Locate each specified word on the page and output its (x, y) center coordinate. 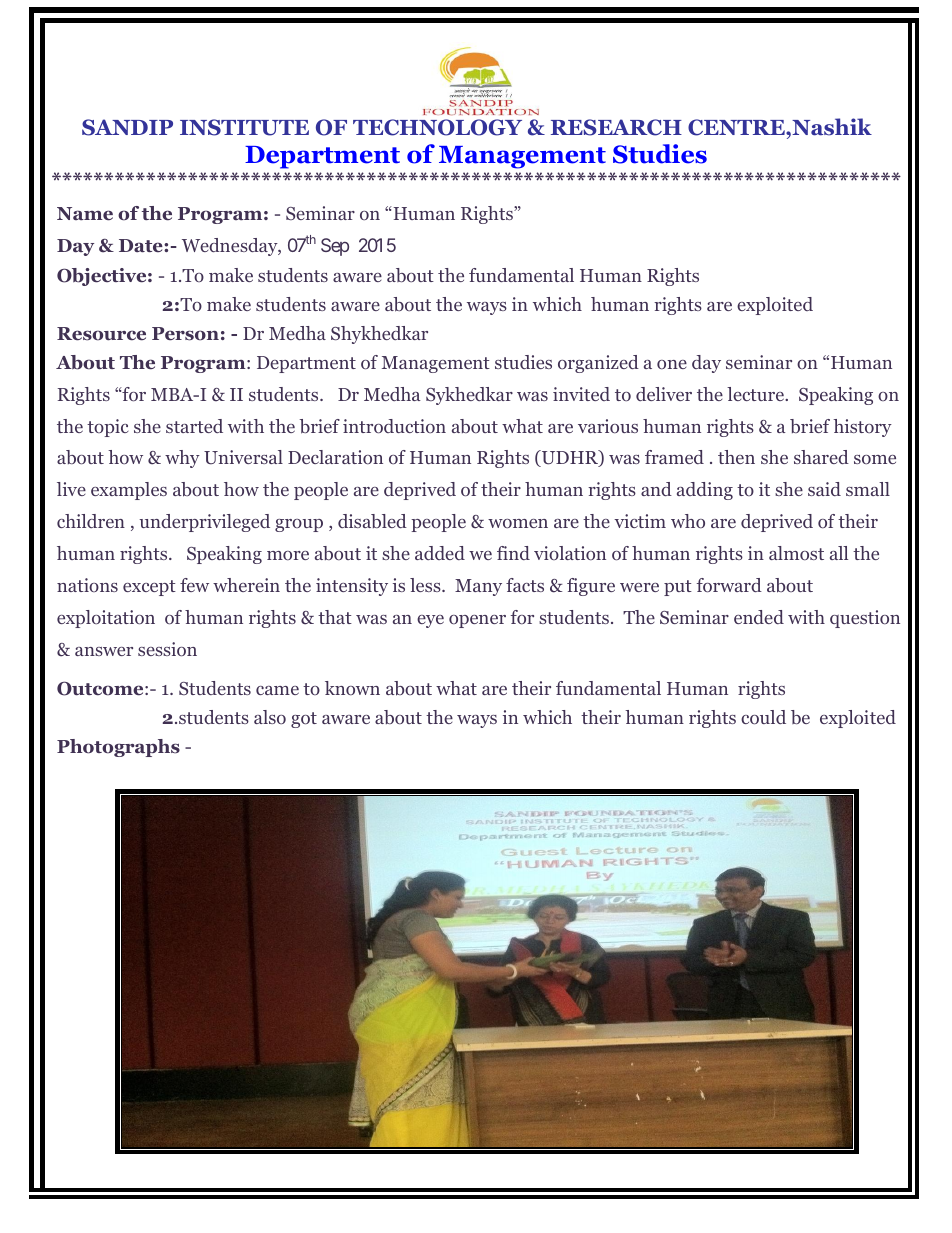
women (518, 523)
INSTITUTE (244, 127)
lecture (756, 394)
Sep (335, 247)
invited (581, 394)
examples (129, 491)
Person (185, 334)
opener (477, 621)
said (824, 489)
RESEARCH (616, 127)
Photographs (118, 748)
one (672, 365)
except (149, 588)
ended (759, 617)
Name (85, 214)
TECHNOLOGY (437, 127)
